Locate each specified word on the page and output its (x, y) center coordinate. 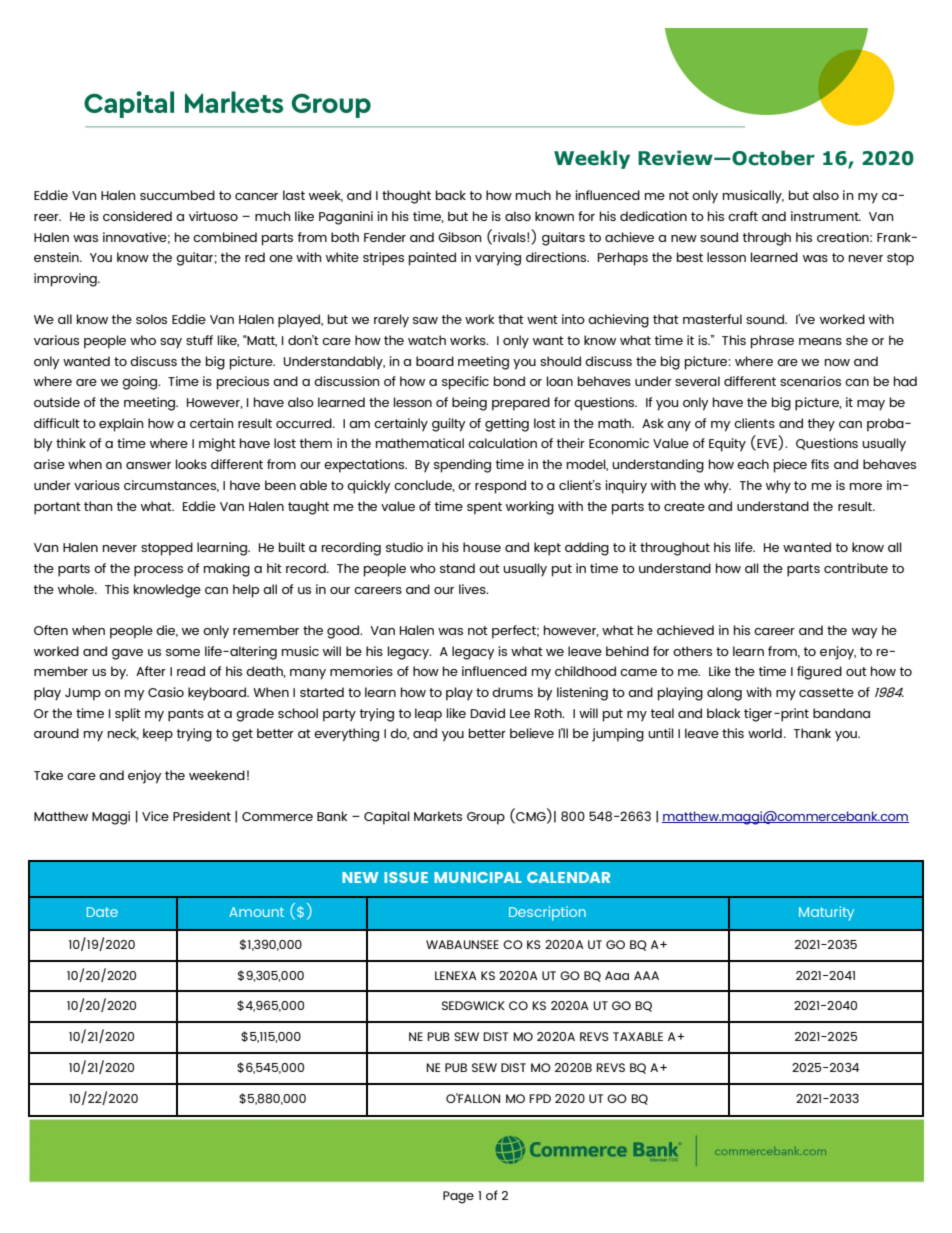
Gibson (460, 237)
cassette (826, 692)
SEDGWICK (473, 1005)
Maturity (826, 913)
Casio (166, 692)
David (488, 713)
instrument (826, 216)
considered (137, 216)
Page (458, 1197)
